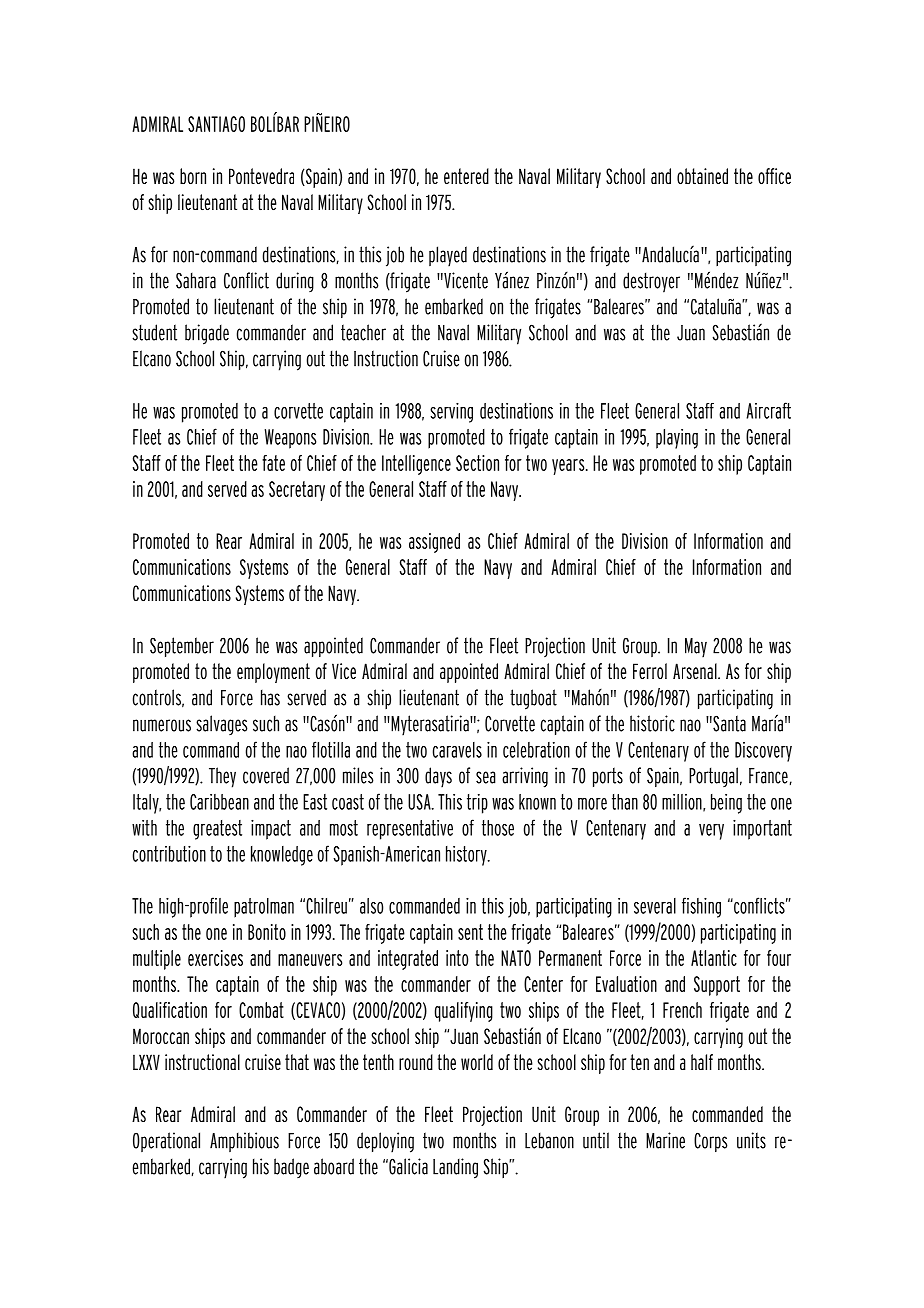 The height and width of the image is (1308, 924). What do you see at coordinates (702, 176) in the image?
I see `obtained` at bounding box center [702, 176].
